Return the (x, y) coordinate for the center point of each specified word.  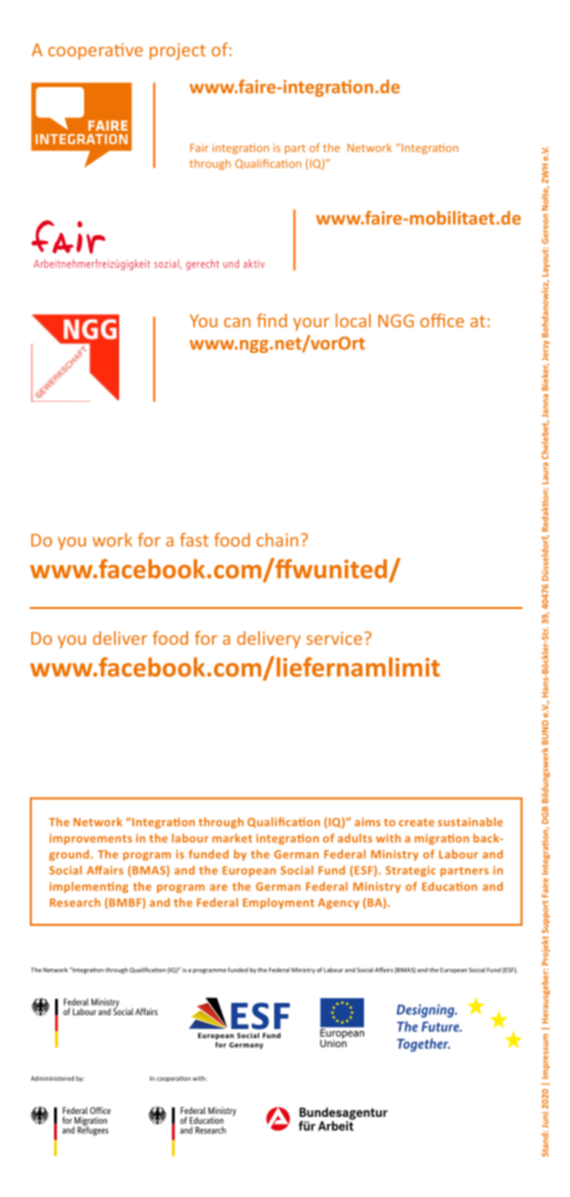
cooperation (174, 1079)
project (178, 51)
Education (449, 886)
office (442, 320)
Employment (278, 903)
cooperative (95, 51)
